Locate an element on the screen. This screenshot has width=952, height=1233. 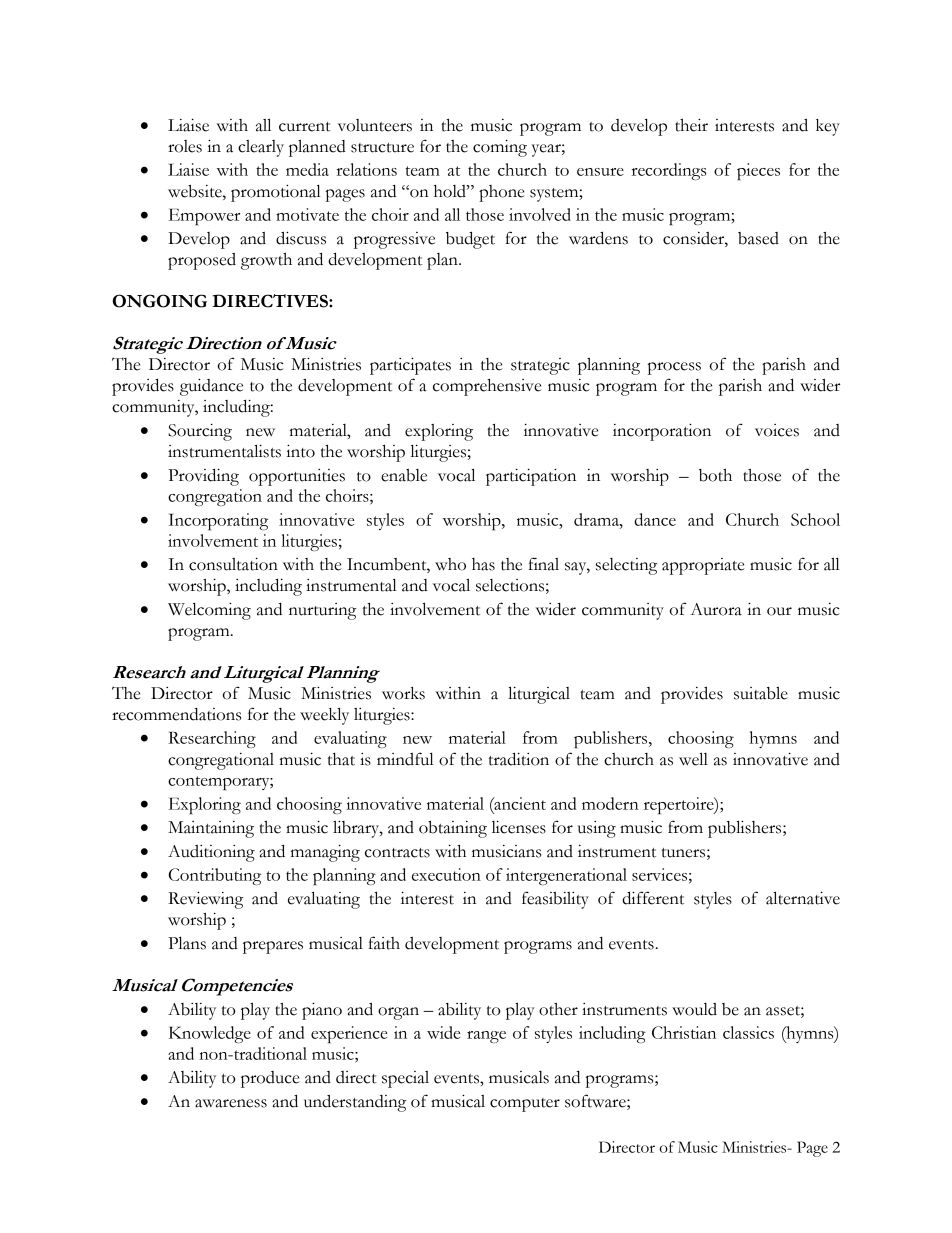
consultation is located at coordinates (233, 564).
